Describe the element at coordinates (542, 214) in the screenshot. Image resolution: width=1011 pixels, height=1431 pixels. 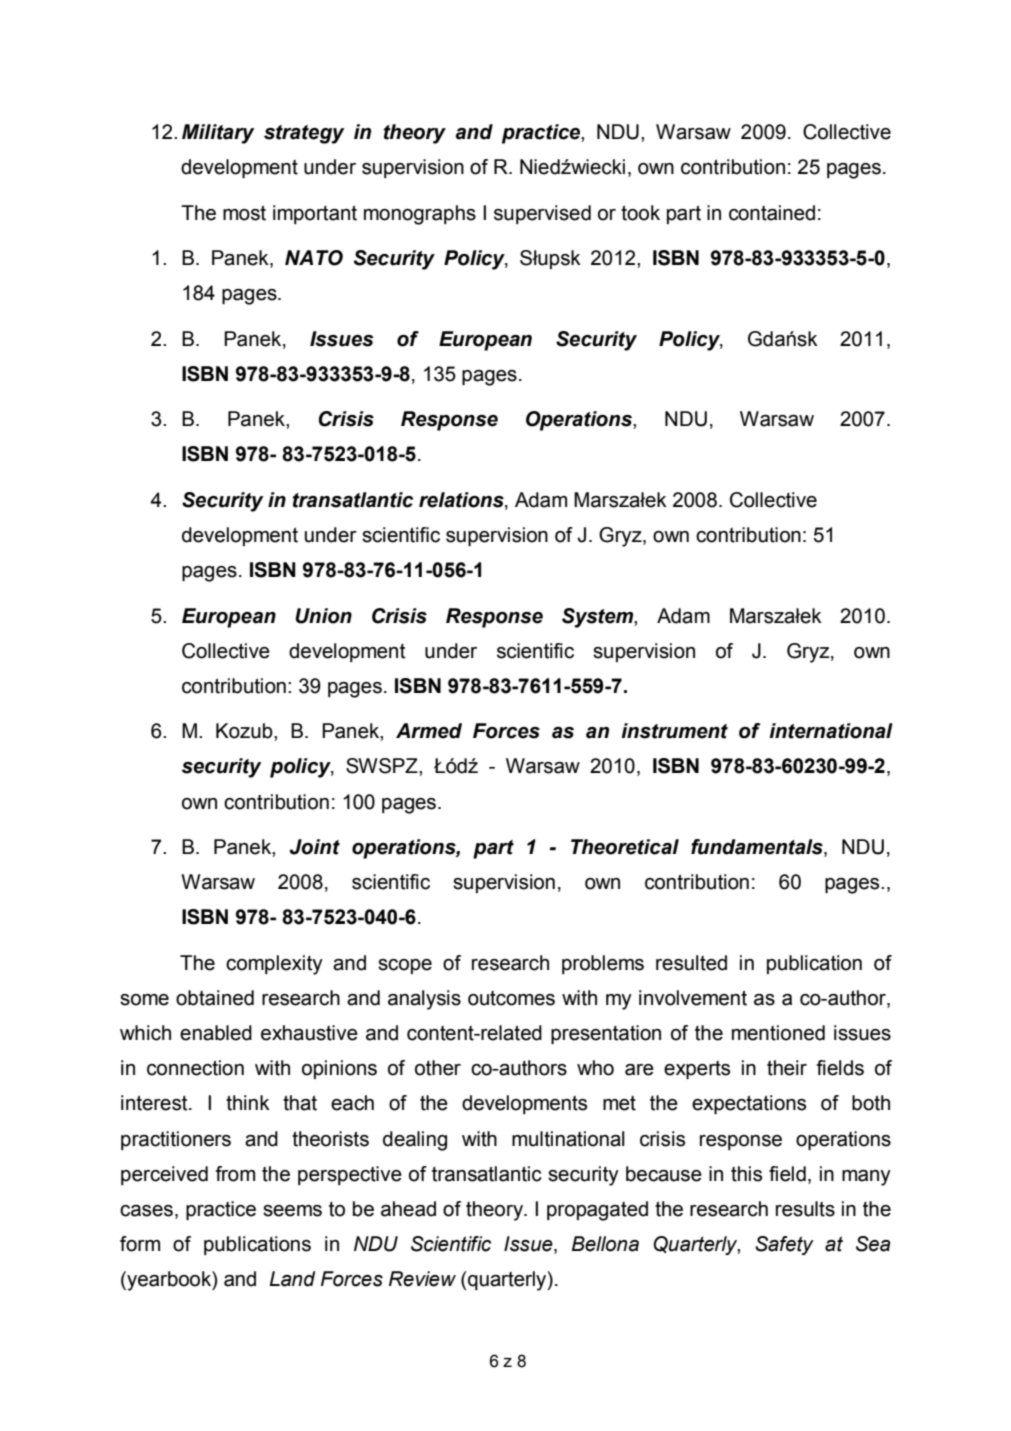
I see `supervised` at that location.
